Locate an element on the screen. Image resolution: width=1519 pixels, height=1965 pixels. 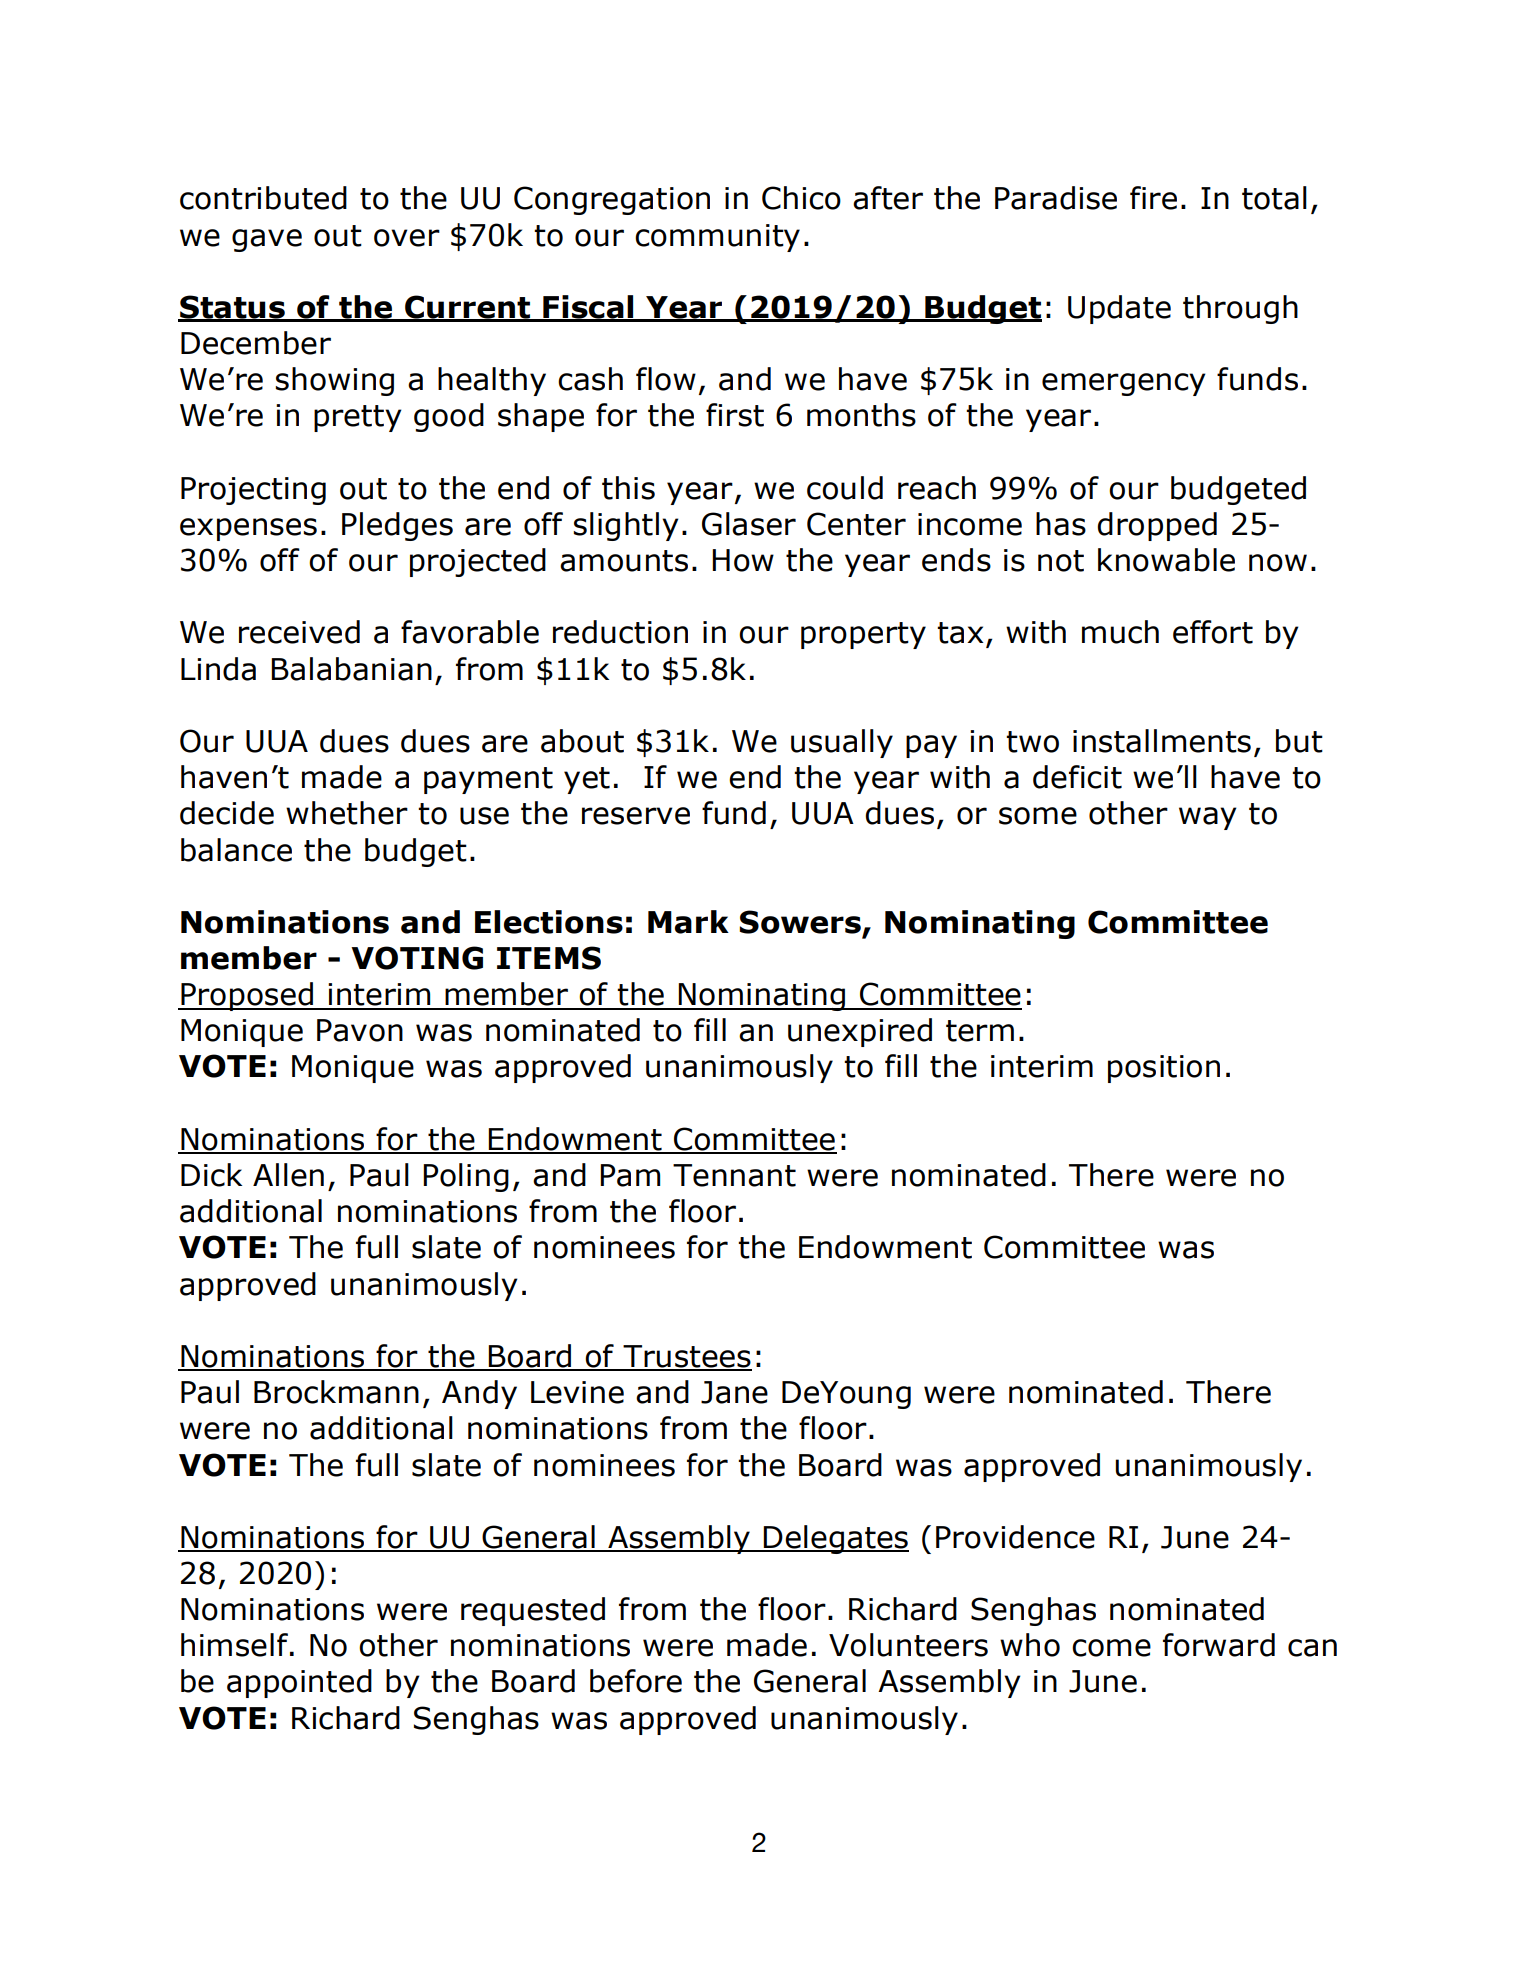
knowable is located at coordinates (1166, 560).
